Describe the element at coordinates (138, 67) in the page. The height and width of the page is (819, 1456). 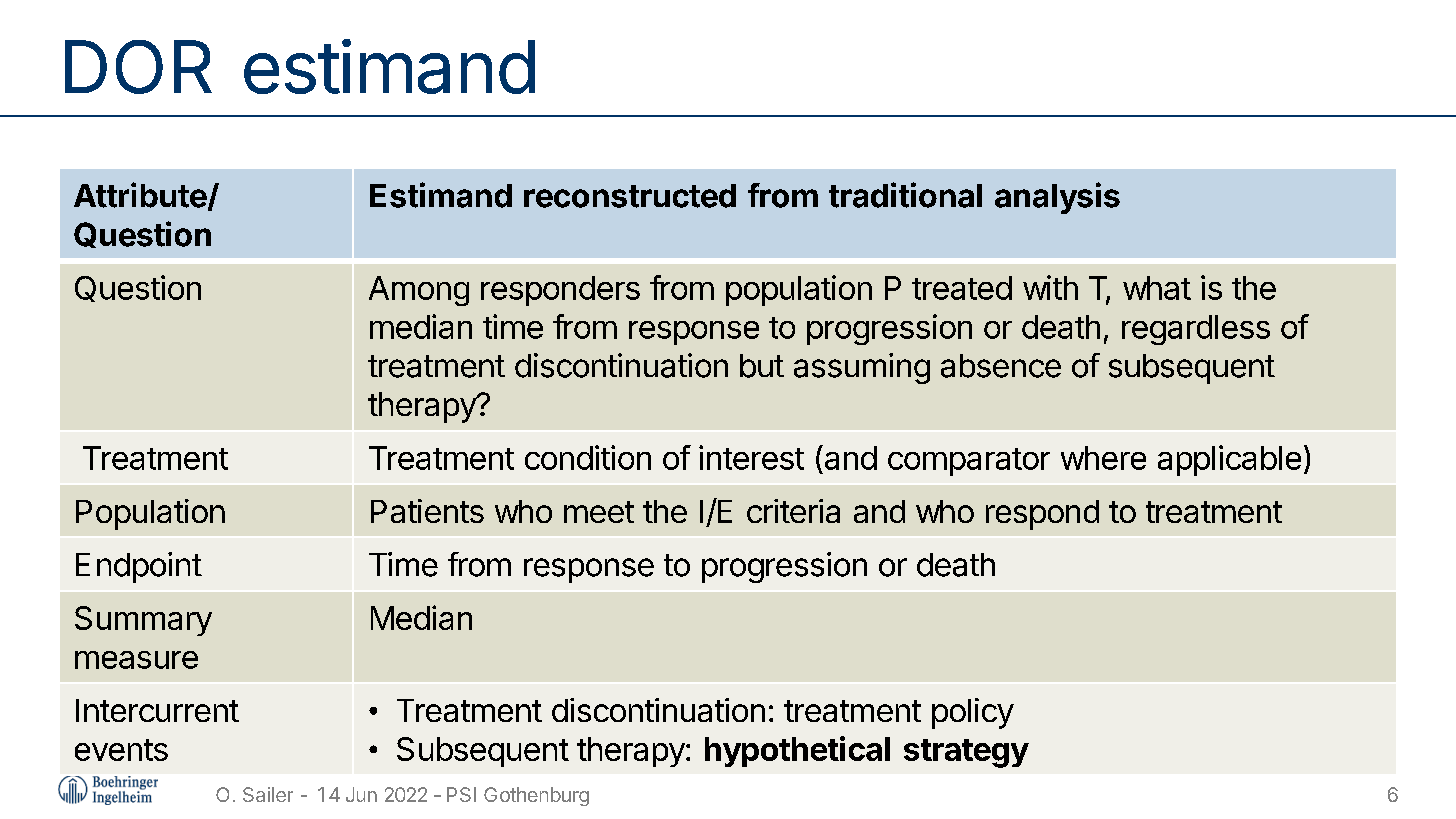
I see `DOR` at that location.
